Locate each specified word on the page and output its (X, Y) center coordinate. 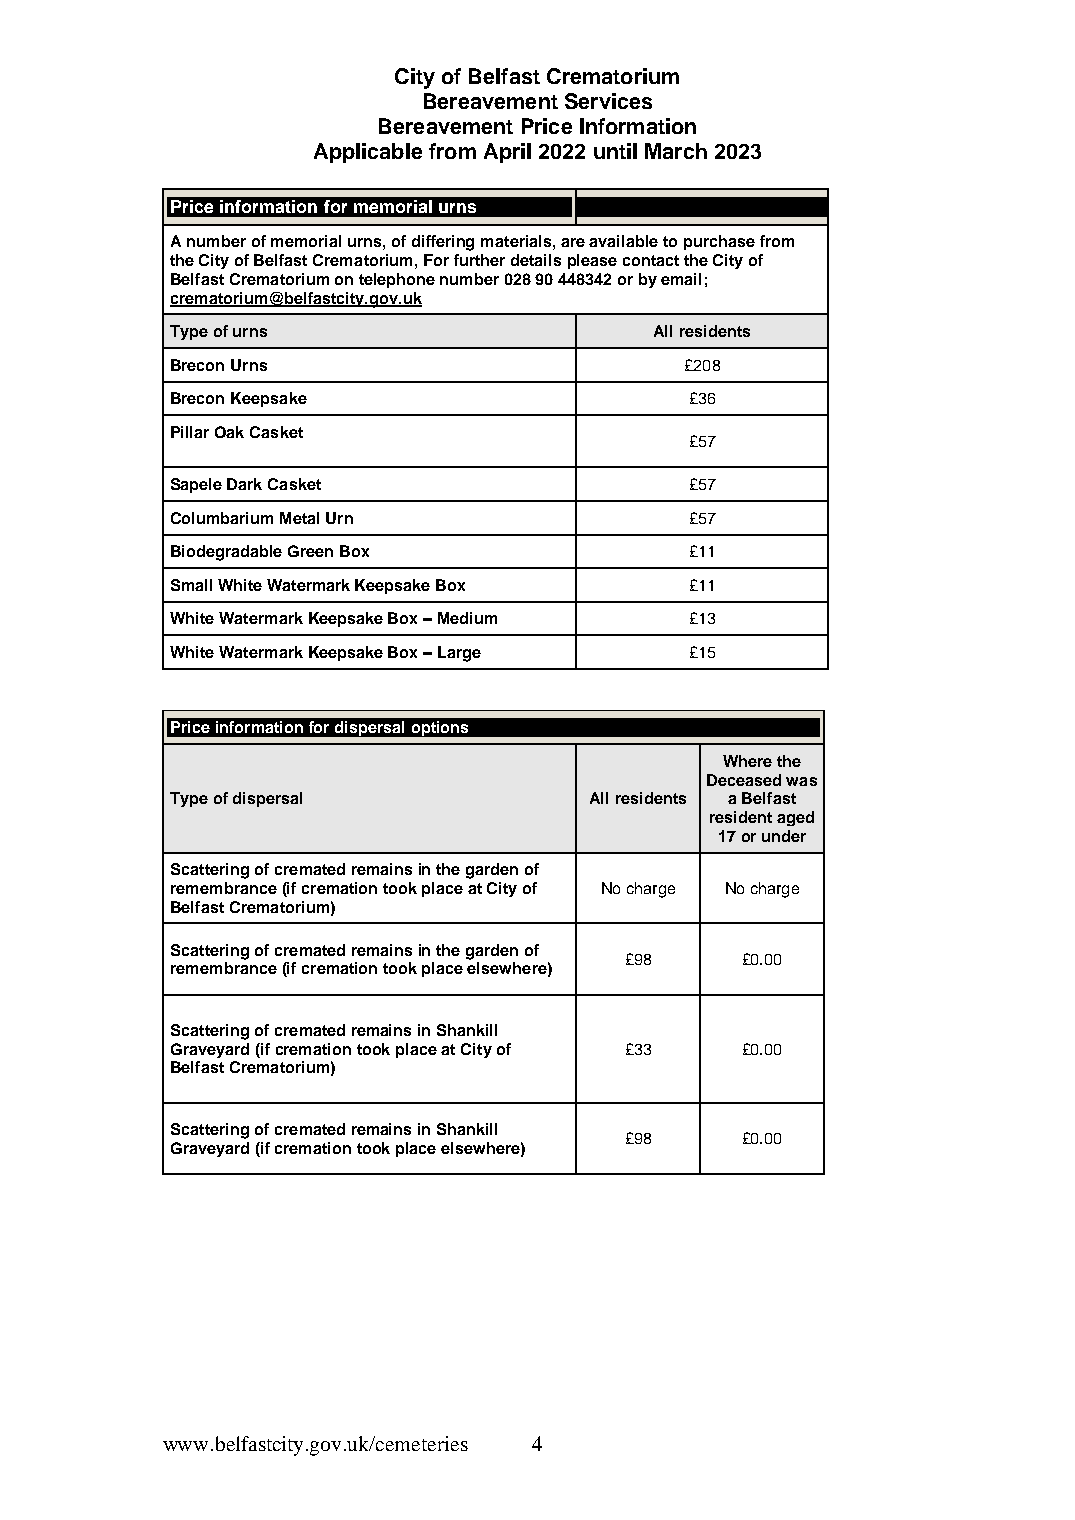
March (676, 151)
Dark (244, 484)
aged (795, 818)
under (784, 836)
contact (651, 260)
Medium (467, 618)
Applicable (368, 153)
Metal (299, 518)
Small (191, 585)
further (479, 260)
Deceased (744, 780)
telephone (397, 280)
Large (459, 654)
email (681, 279)
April (507, 153)
